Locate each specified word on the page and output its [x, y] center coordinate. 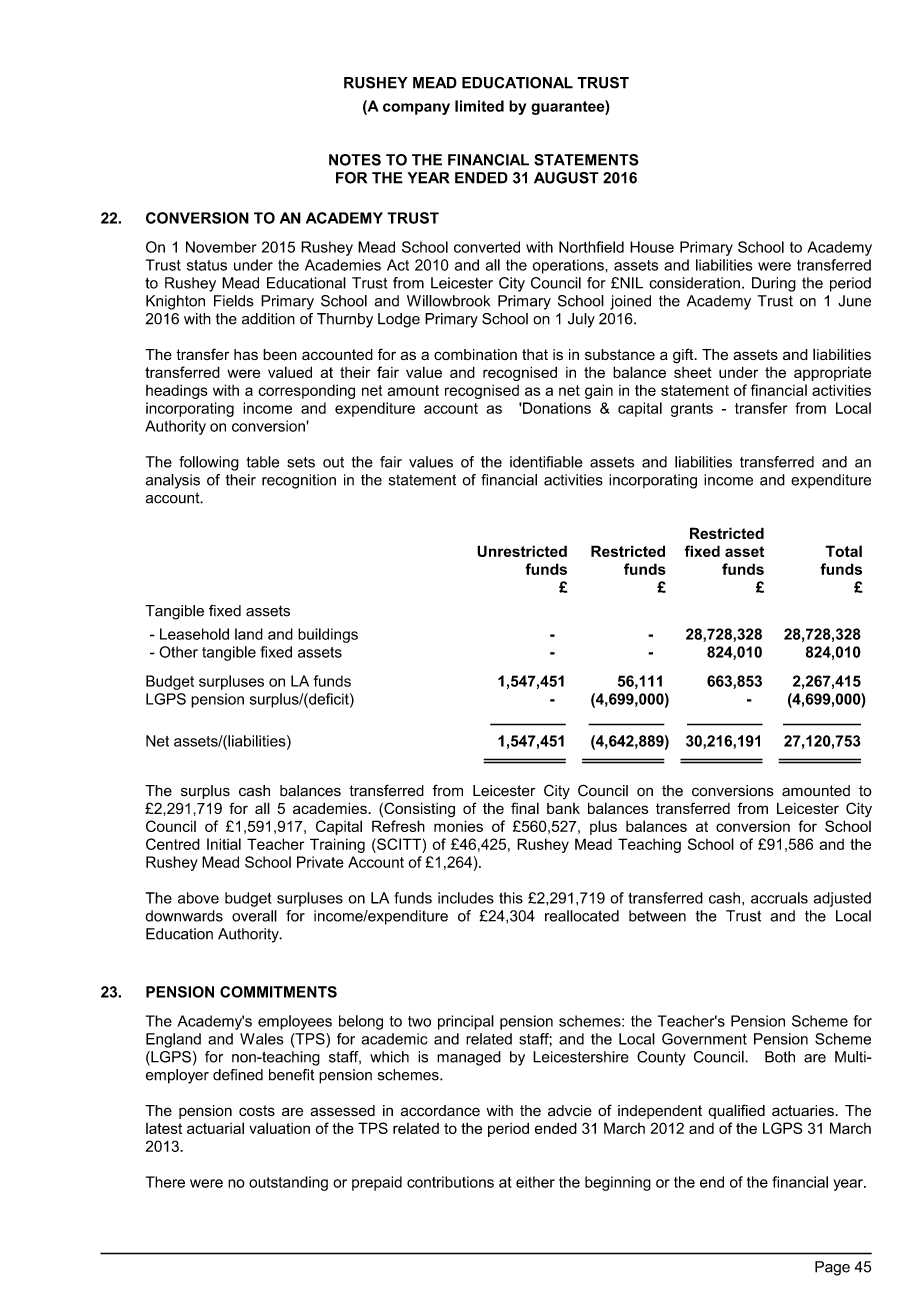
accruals [779, 898]
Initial [224, 844]
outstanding [288, 1183]
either [535, 1182]
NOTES [355, 160]
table [263, 462]
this [511, 898]
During [774, 284]
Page [832, 1268]
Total [843, 551]
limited [479, 106]
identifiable [546, 462]
